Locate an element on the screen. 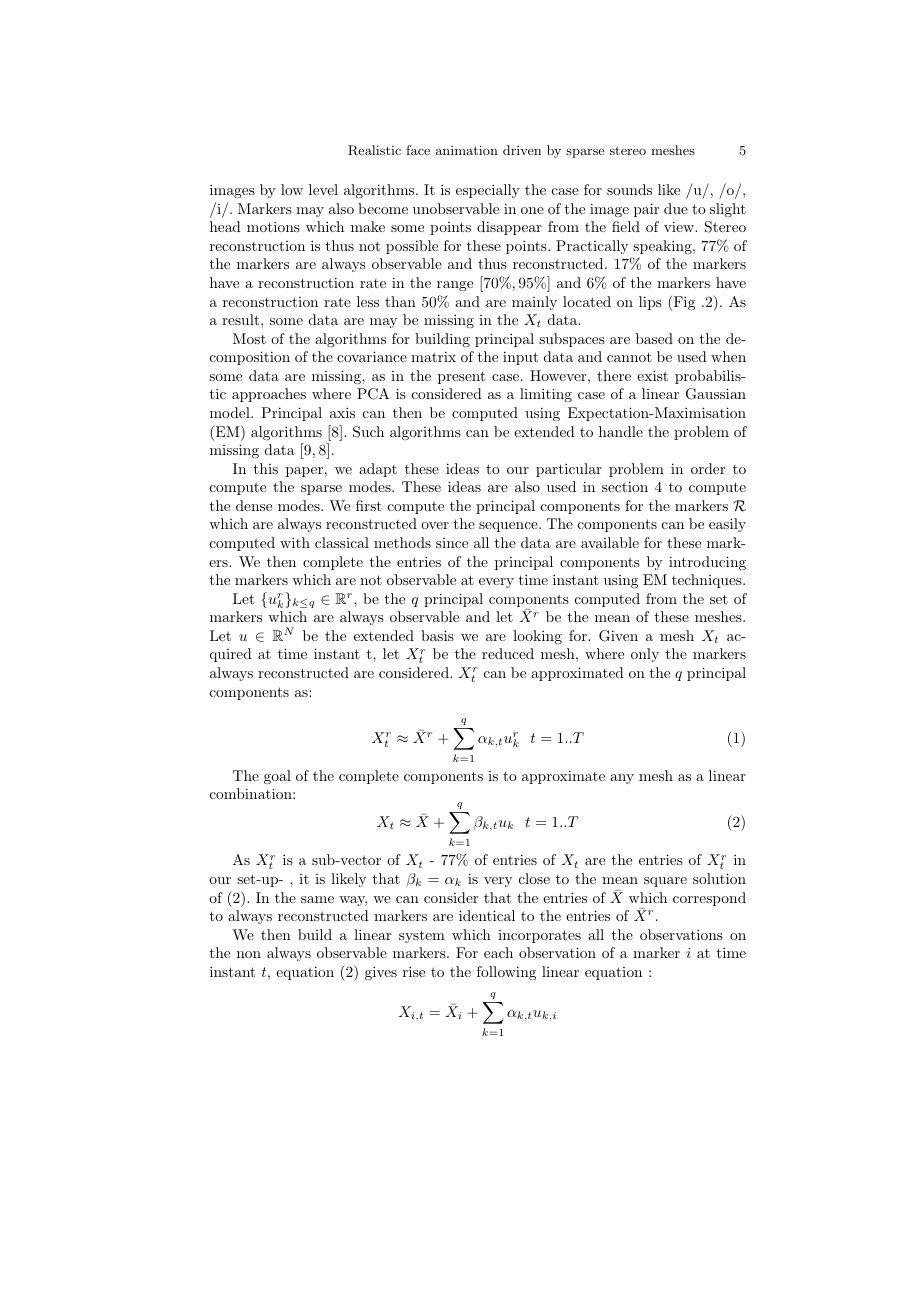 The height and width of the screenshot is (1308, 924). goal is located at coordinates (277, 777).
